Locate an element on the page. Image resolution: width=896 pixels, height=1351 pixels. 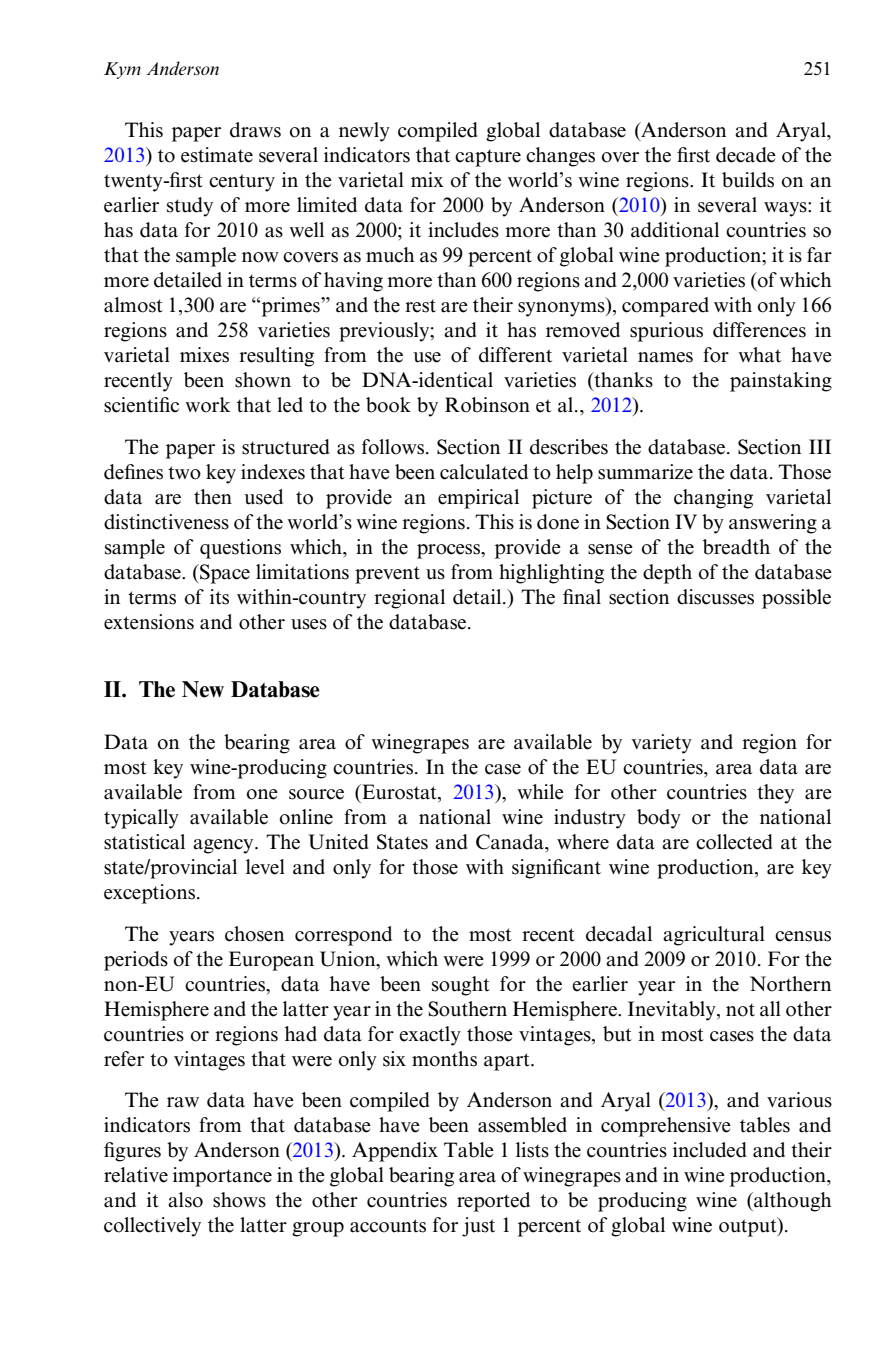
draws is located at coordinates (255, 130).
